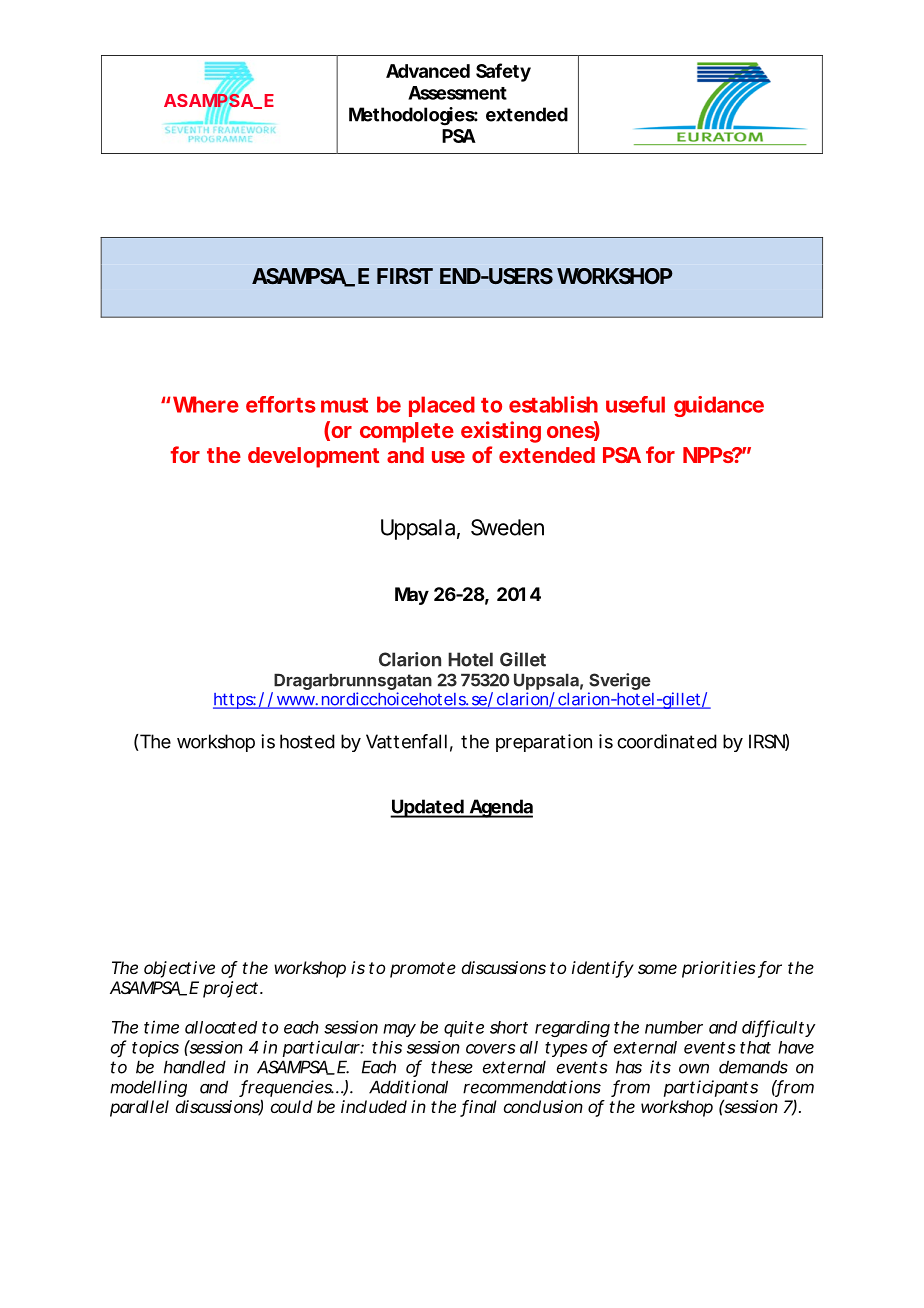 The image size is (924, 1308). Describe the element at coordinates (620, 681) in the document. I see `Sverige` at that location.
